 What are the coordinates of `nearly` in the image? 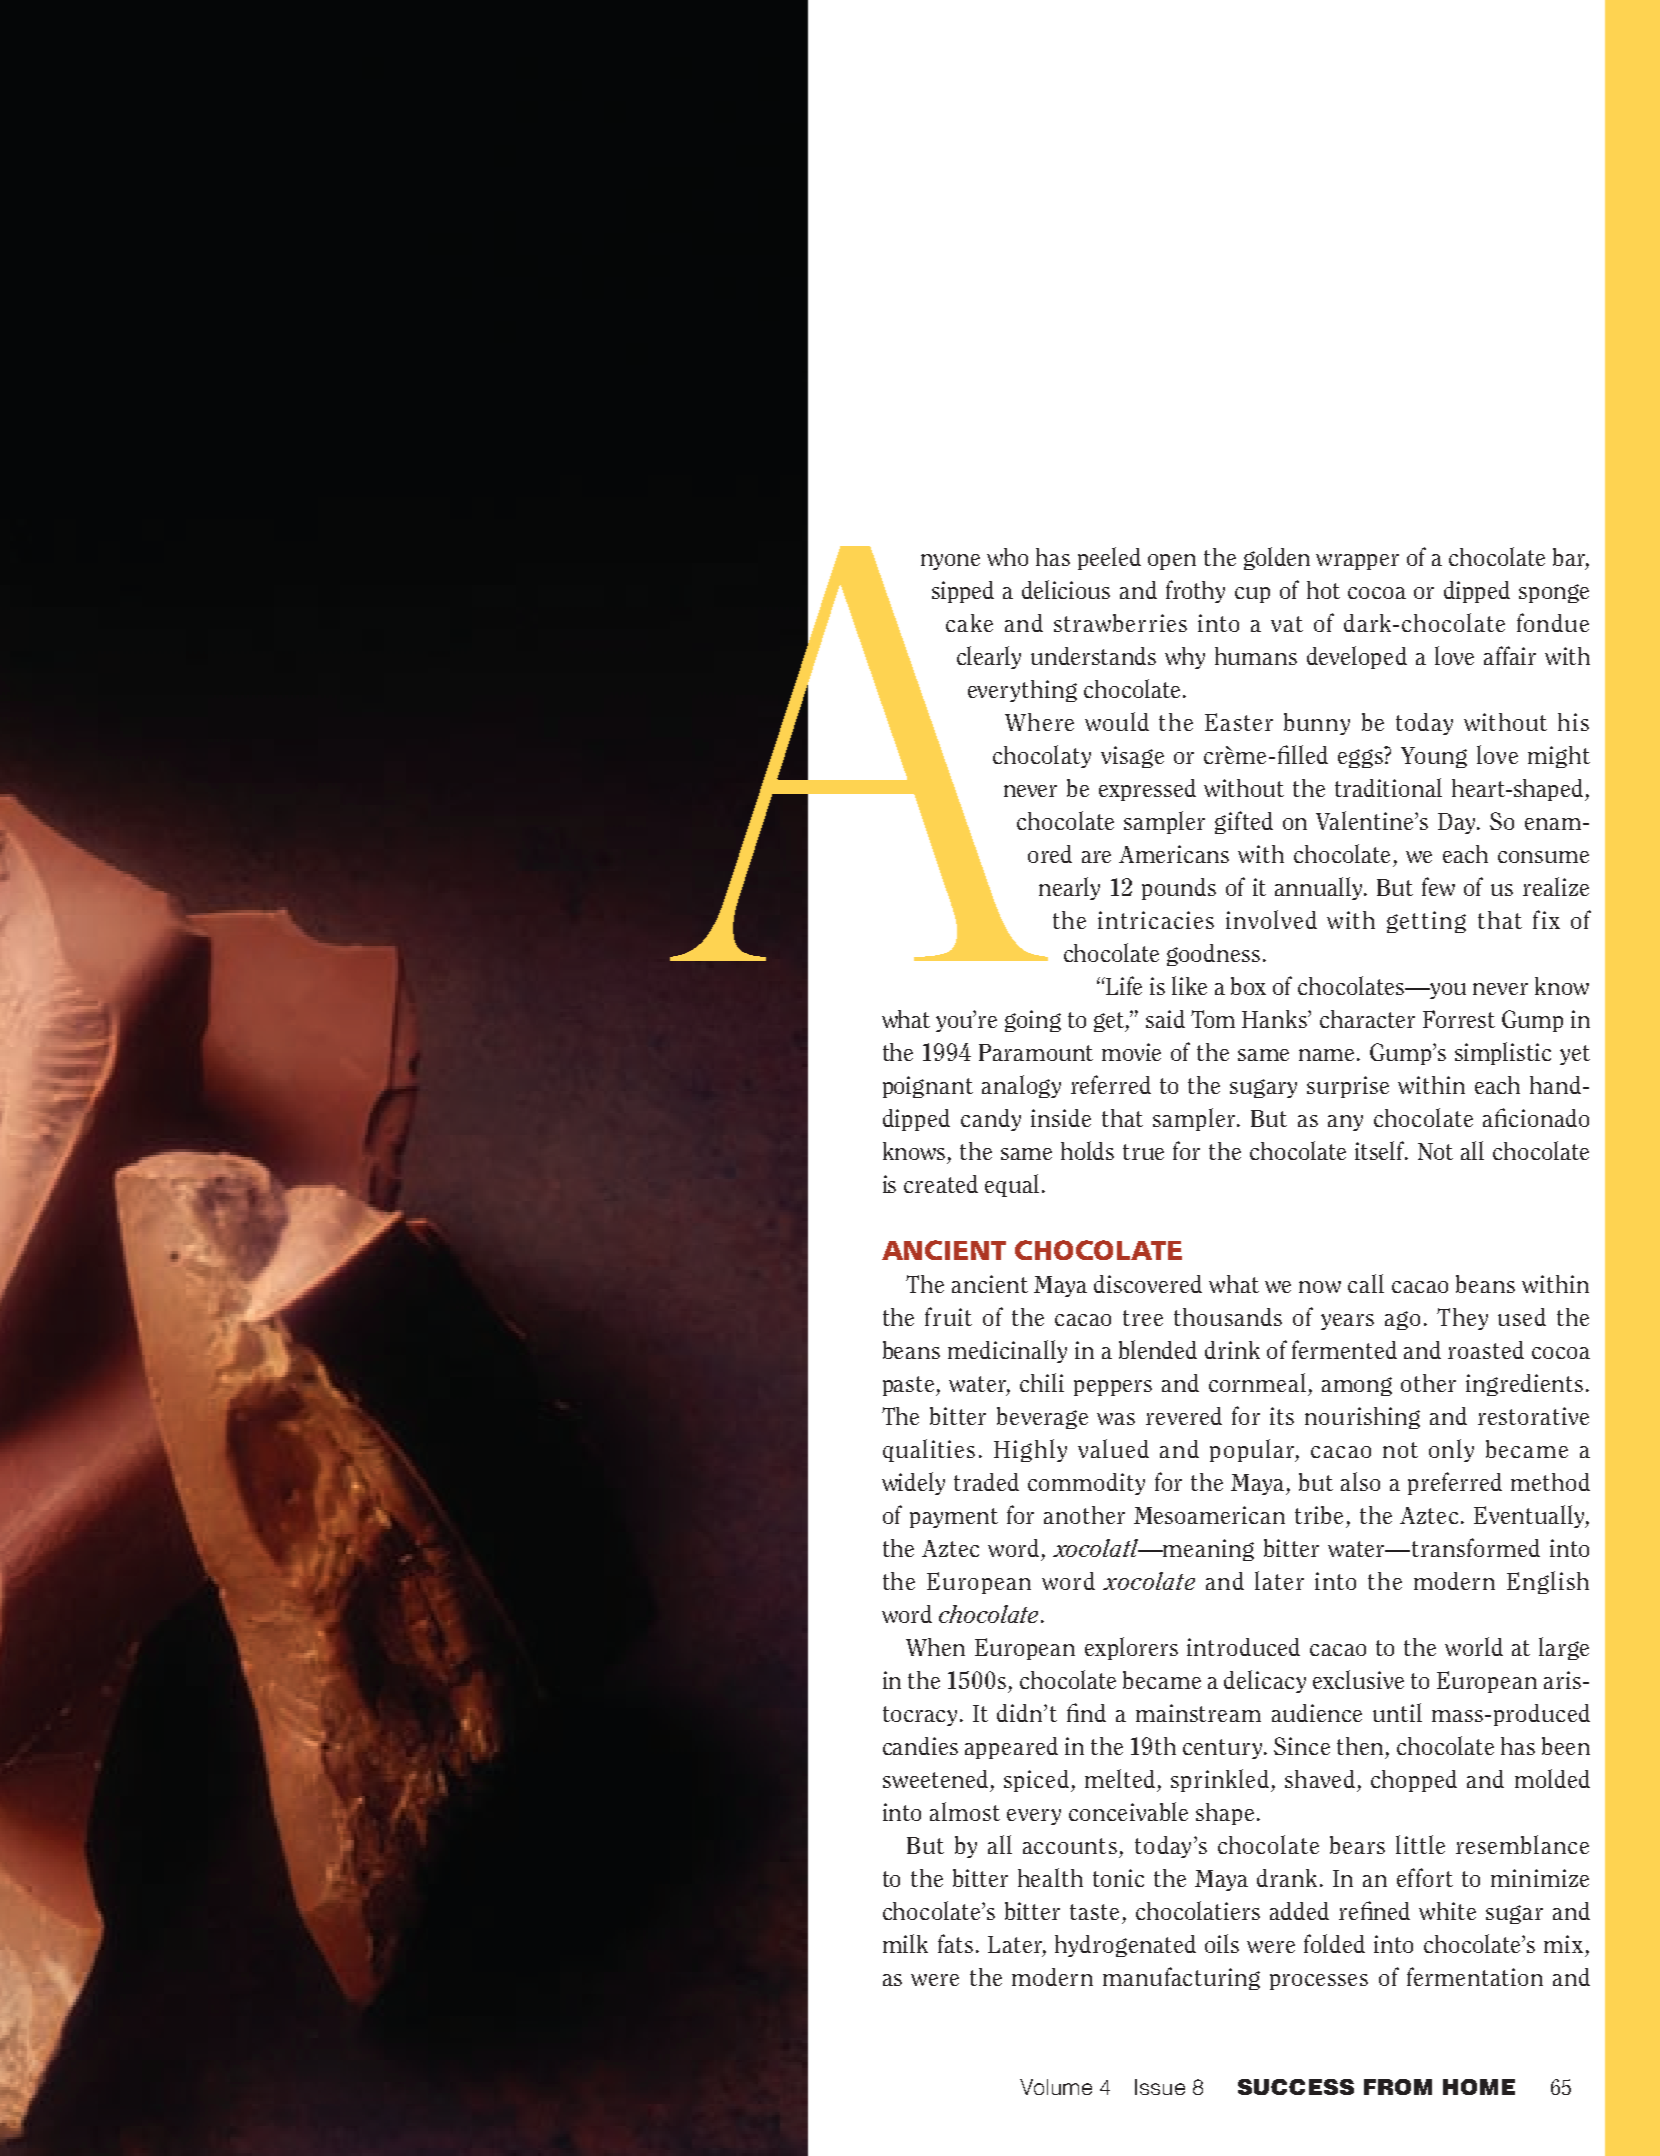 It's located at (1069, 888).
